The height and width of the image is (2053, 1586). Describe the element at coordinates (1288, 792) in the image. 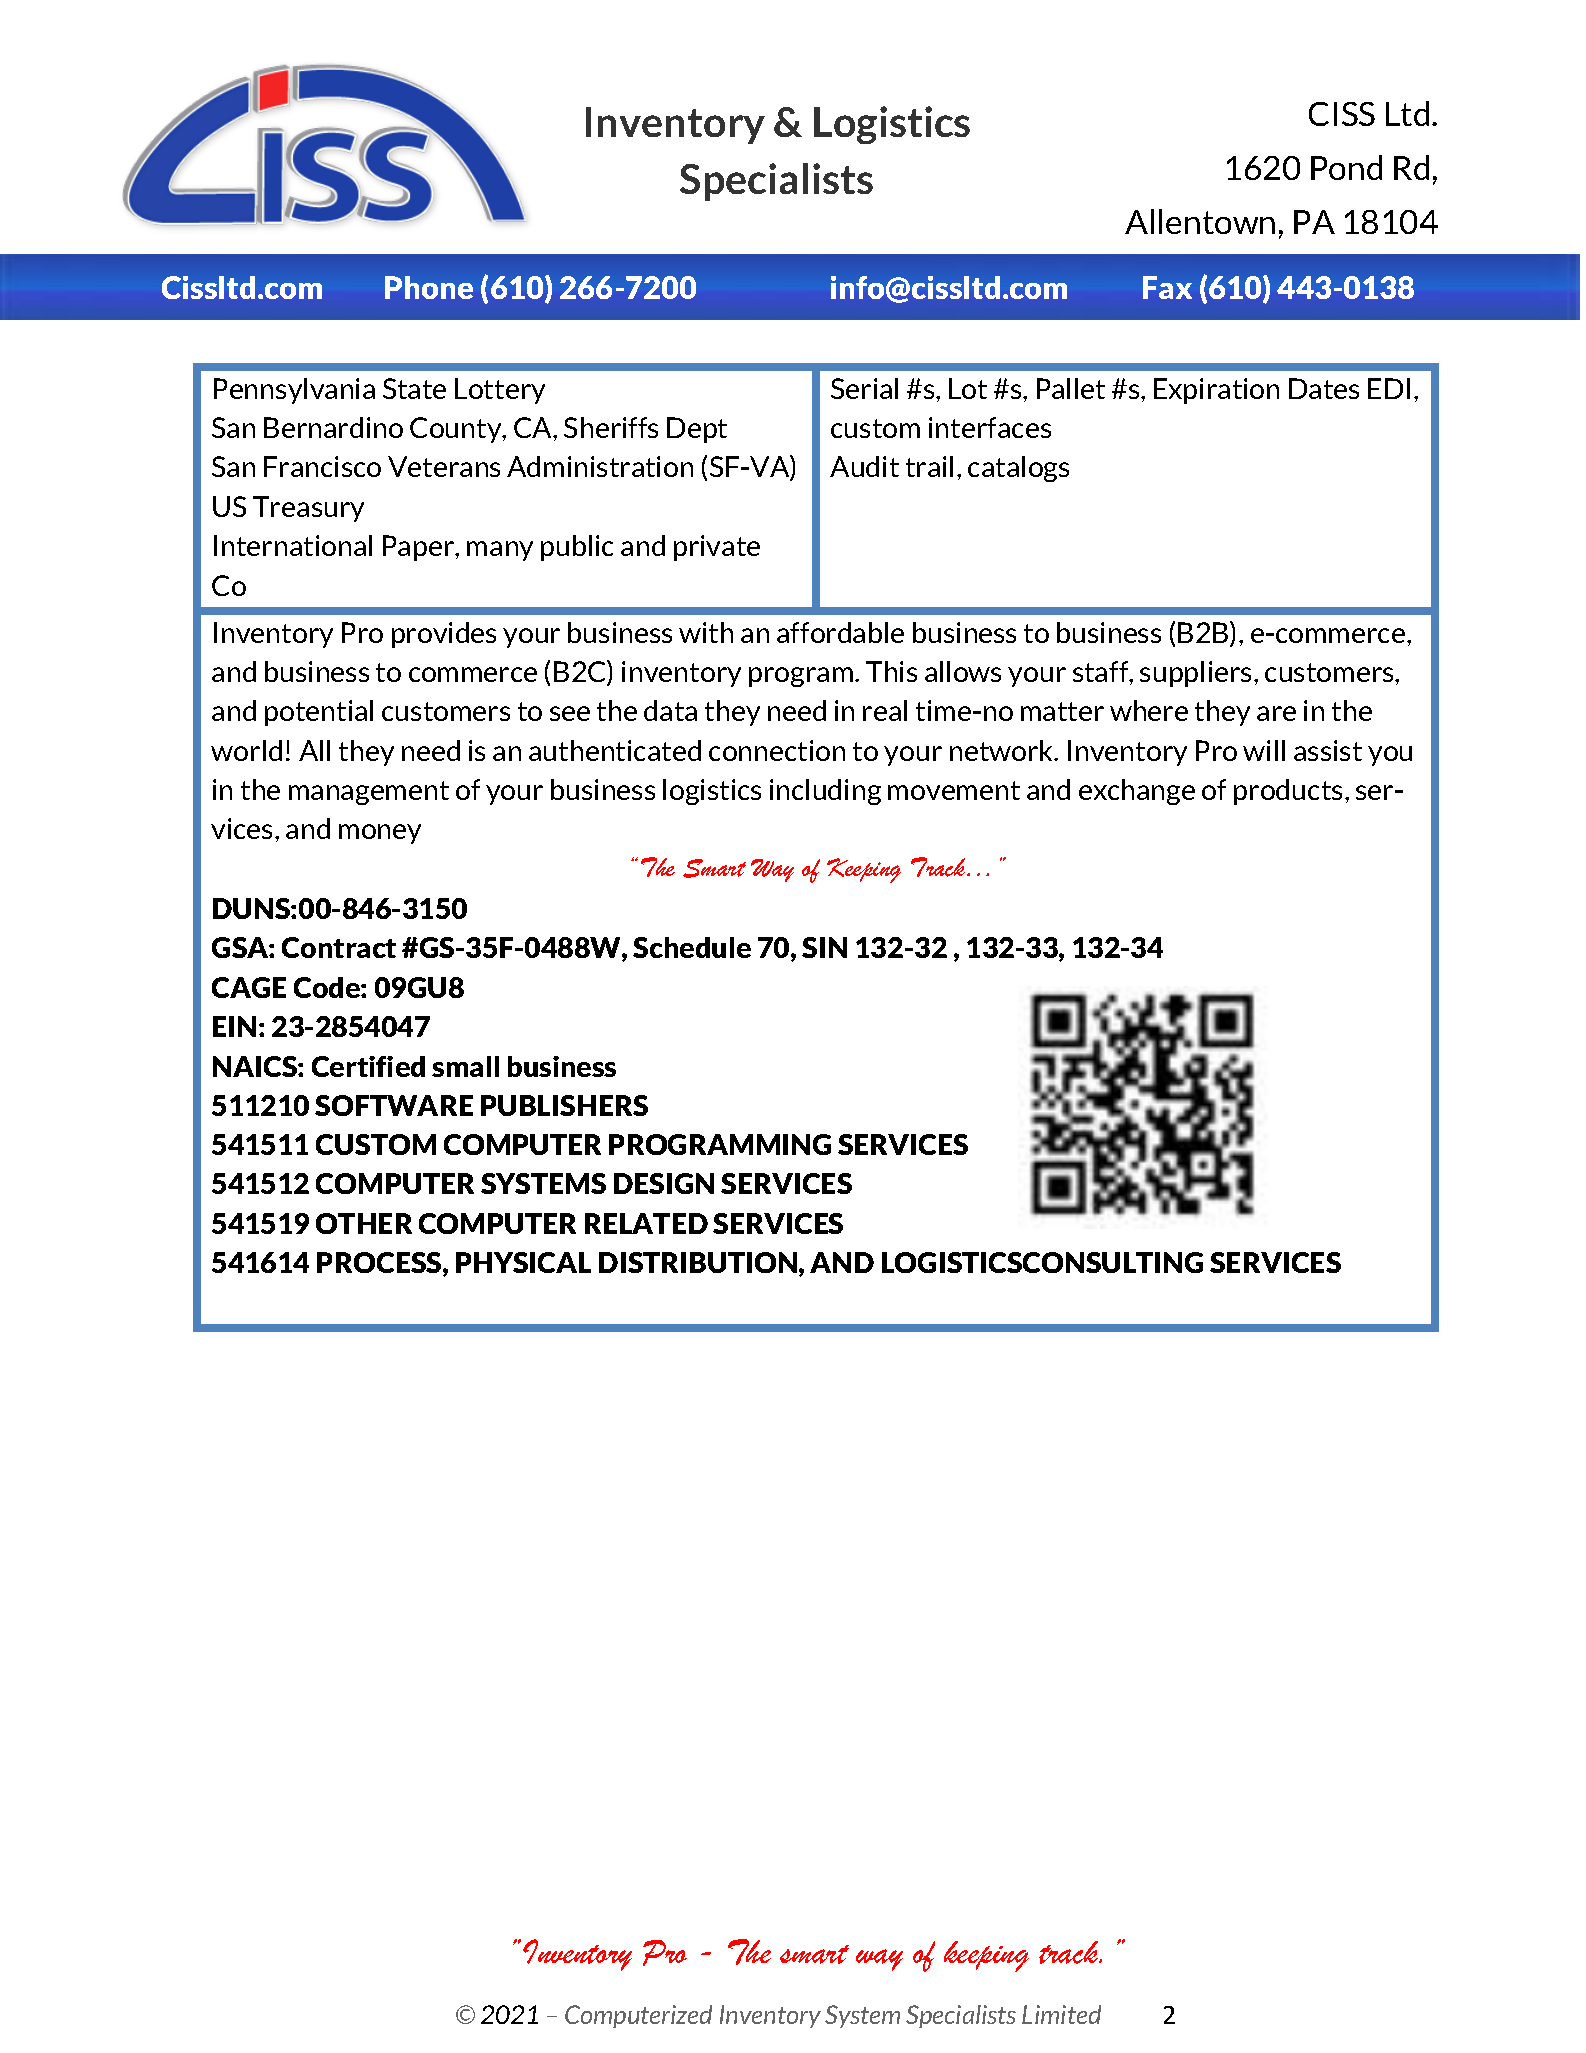

I see `products` at that location.
